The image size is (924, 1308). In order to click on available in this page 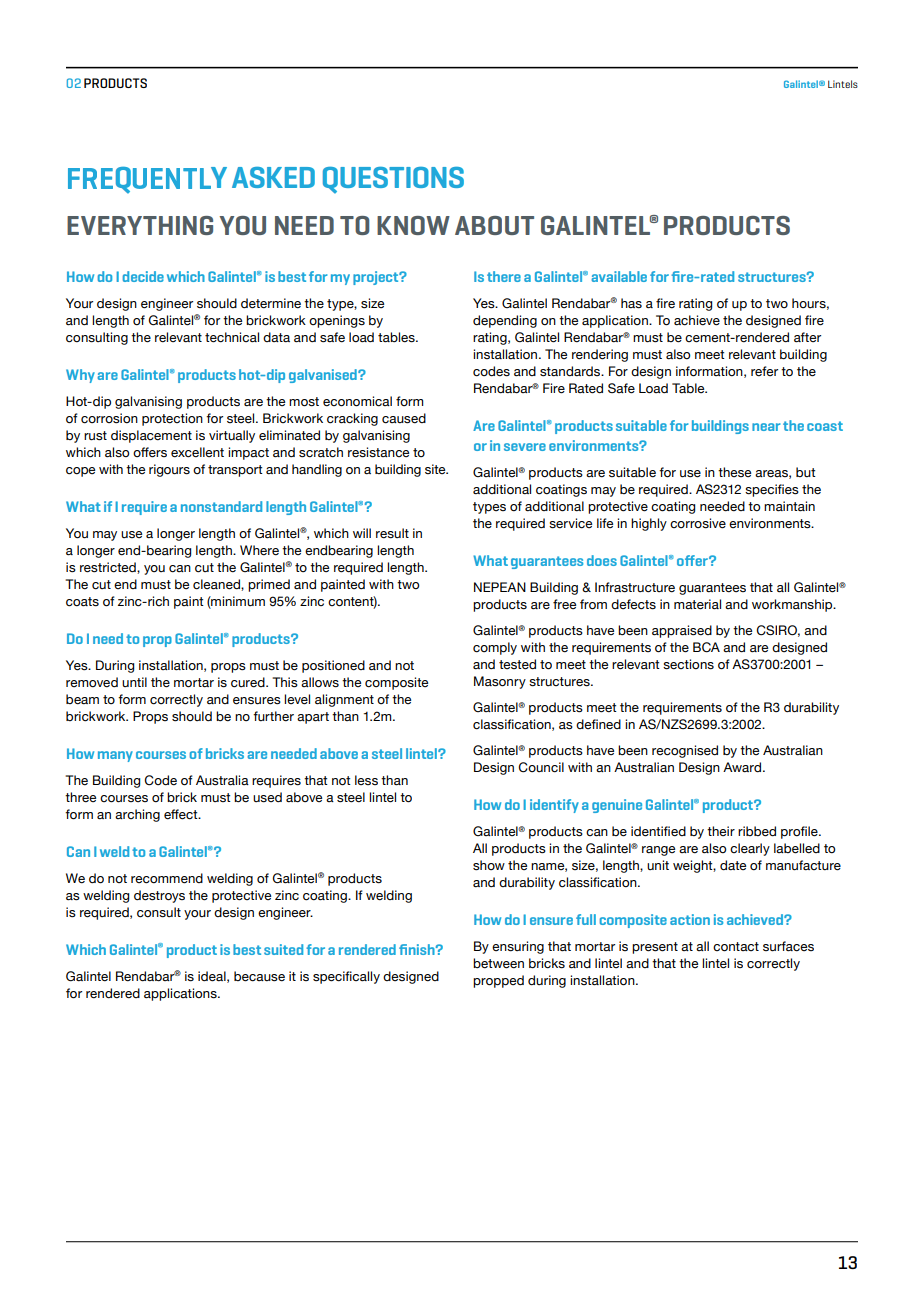, I will do `click(619, 276)`.
